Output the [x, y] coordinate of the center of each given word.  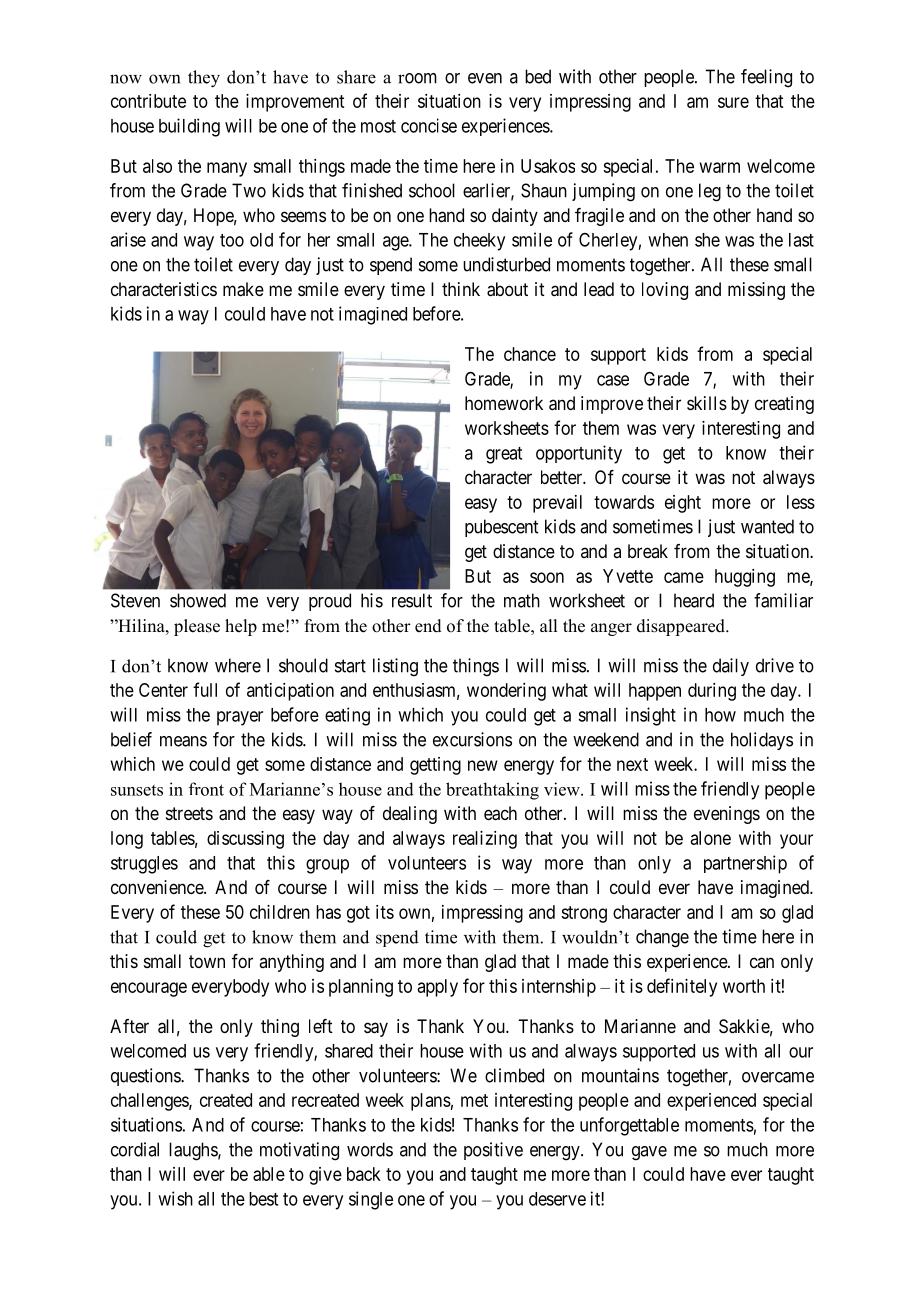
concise [429, 125]
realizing [485, 840]
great [504, 455]
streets [189, 813]
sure [733, 102]
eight [683, 504]
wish [175, 1198]
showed [198, 600]
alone [711, 838]
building [189, 127]
